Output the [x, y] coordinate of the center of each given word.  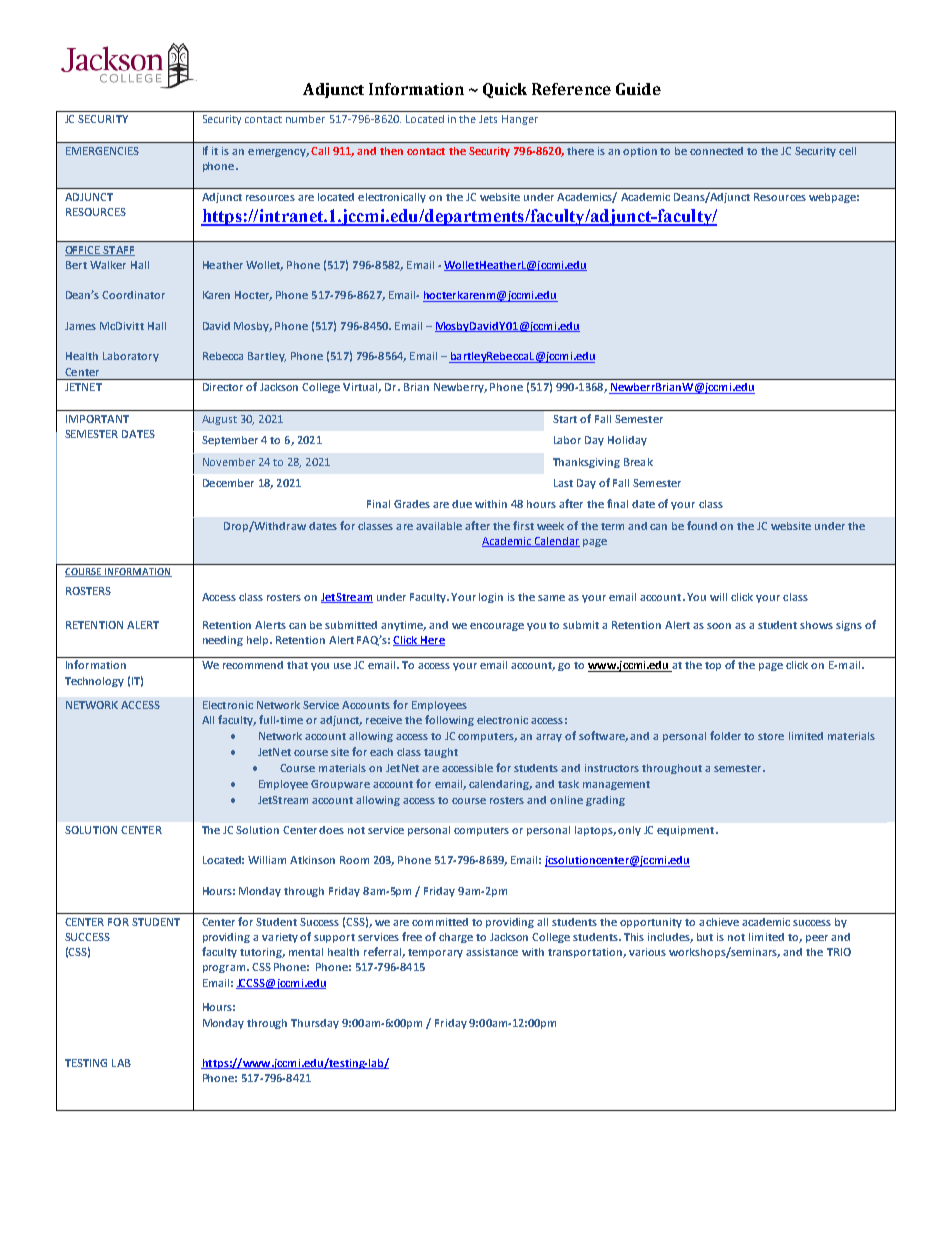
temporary [435, 953]
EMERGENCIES [102, 151]
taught [441, 753]
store [771, 736]
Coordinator [133, 295]
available [439, 526]
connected [716, 151]
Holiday [627, 441]
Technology [94, 682]
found [702, 525]
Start [565, 419]
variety [281, 938]
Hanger [520, 120]
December [228, 483]
